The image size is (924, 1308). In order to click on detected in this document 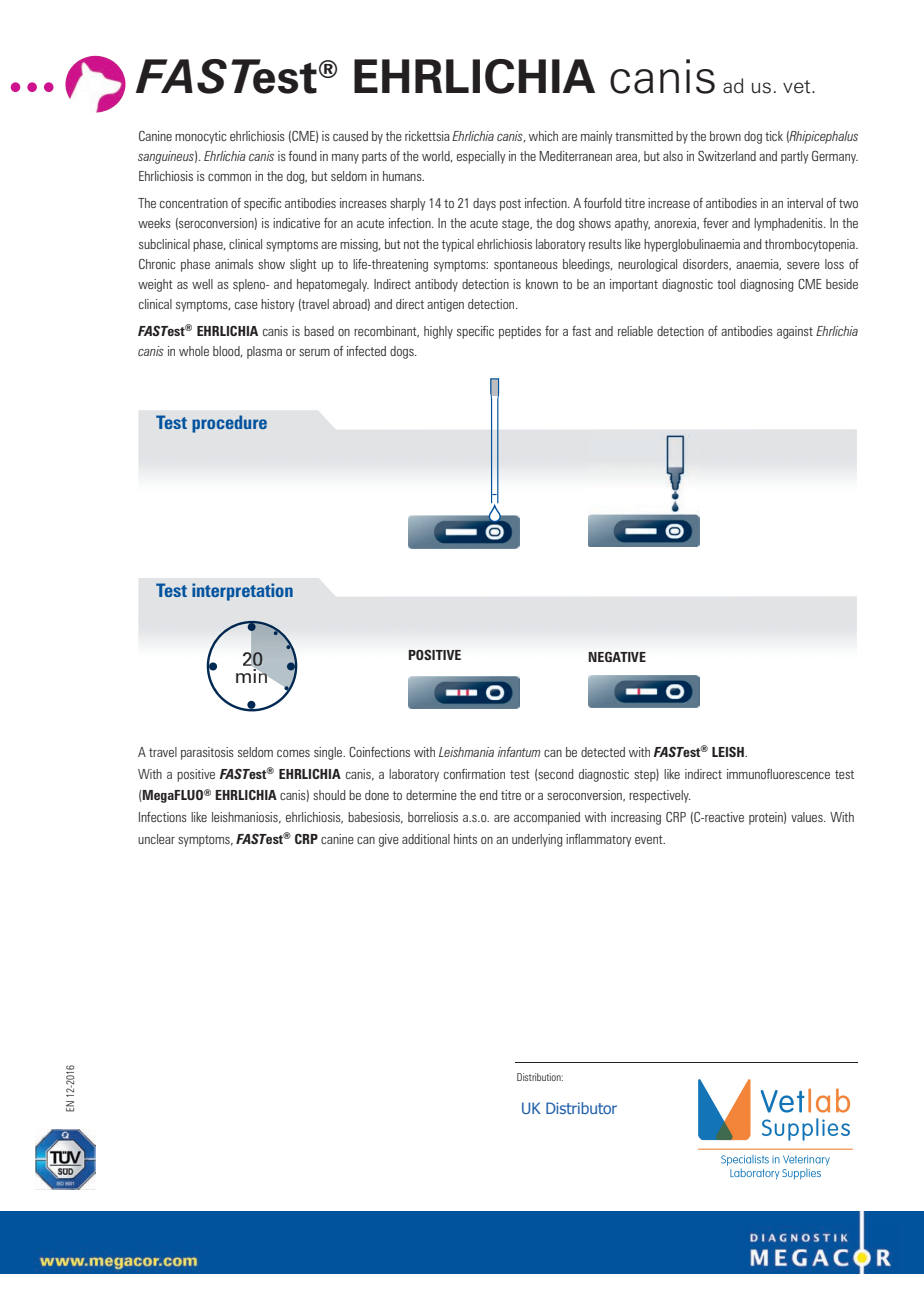, I will do `click(603, 752)`.
